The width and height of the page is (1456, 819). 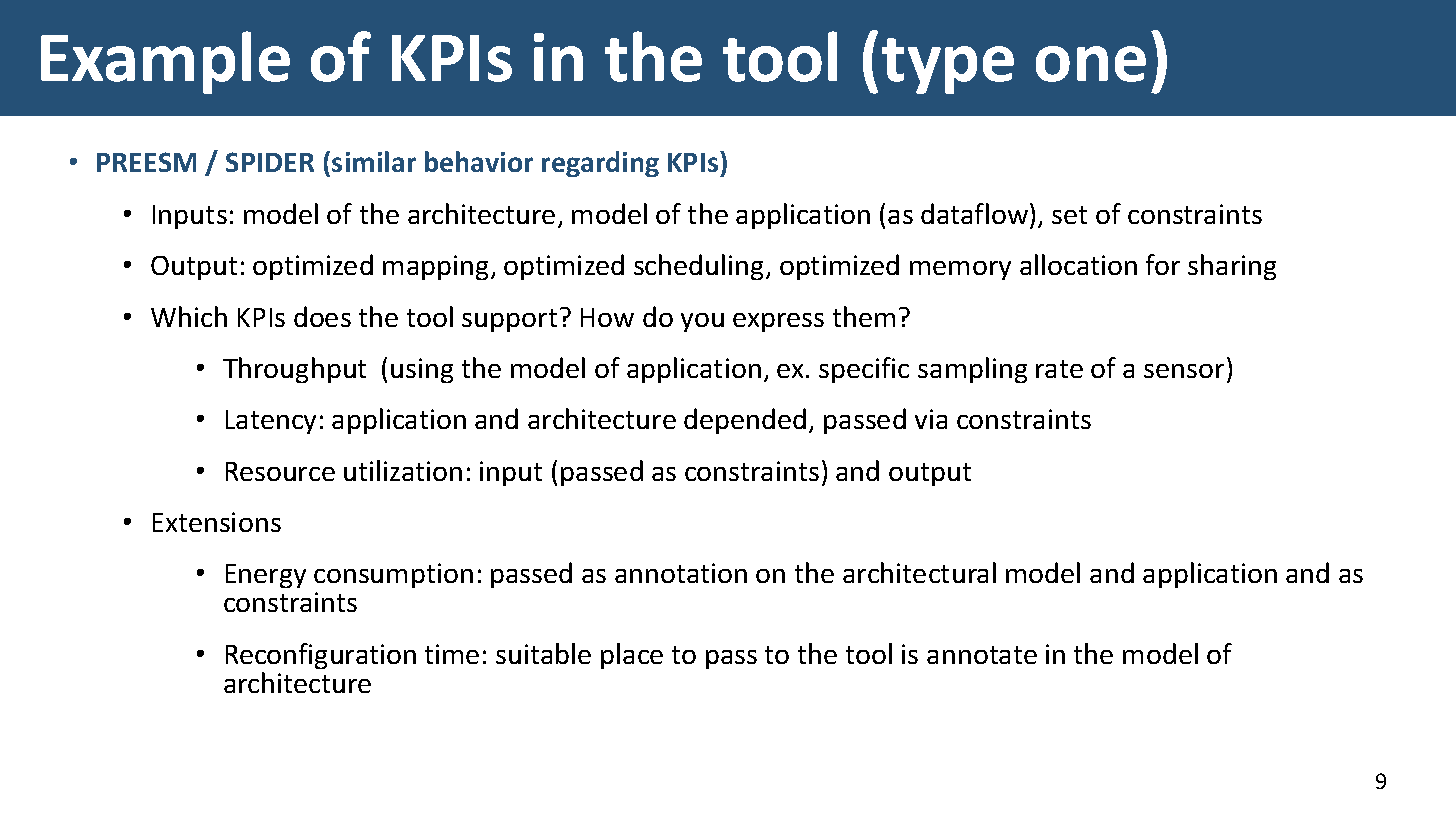 I want to click on allocation, so click(x=1078, y=264).
